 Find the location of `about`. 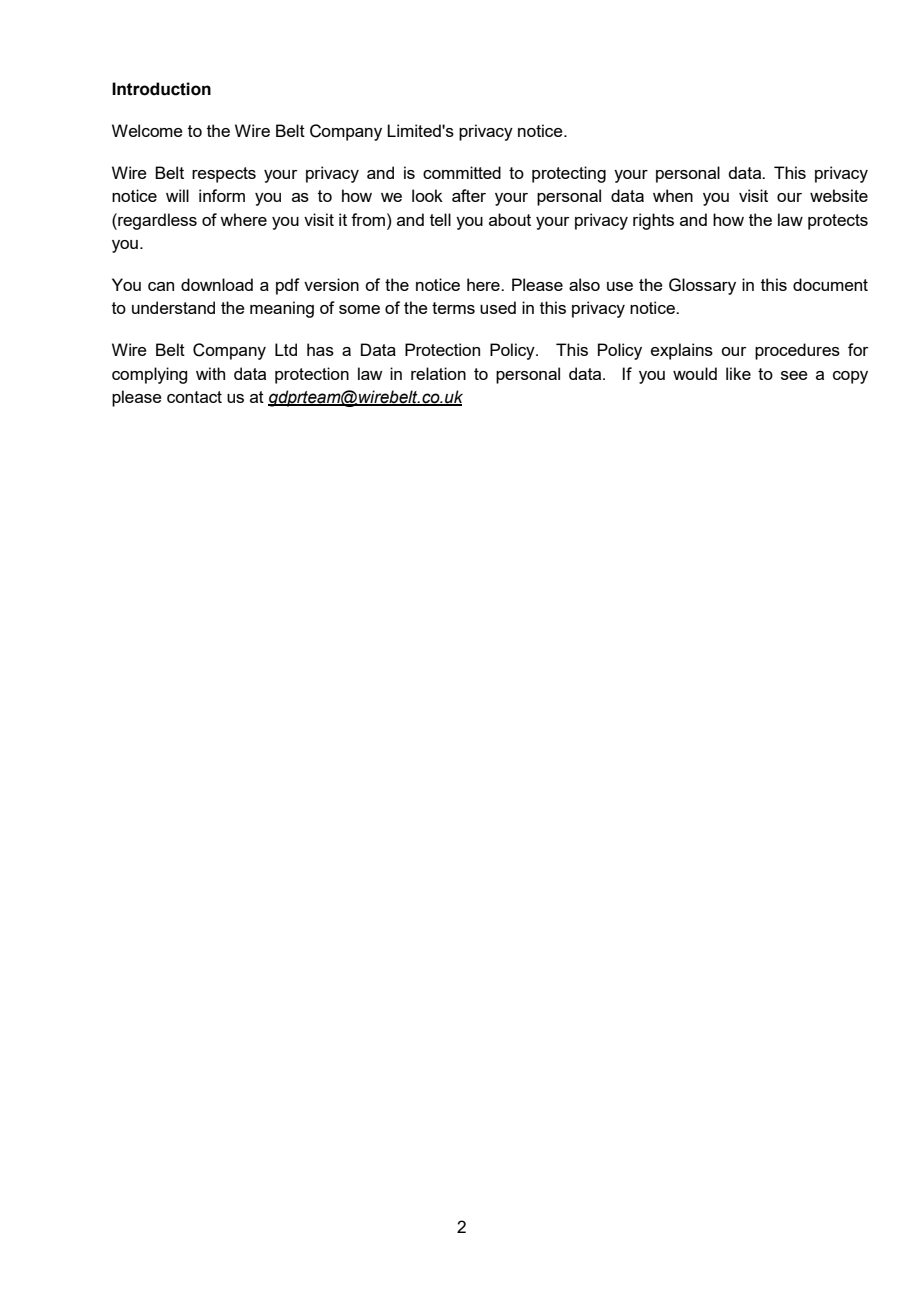

about is located at coordinates (510, 219).
